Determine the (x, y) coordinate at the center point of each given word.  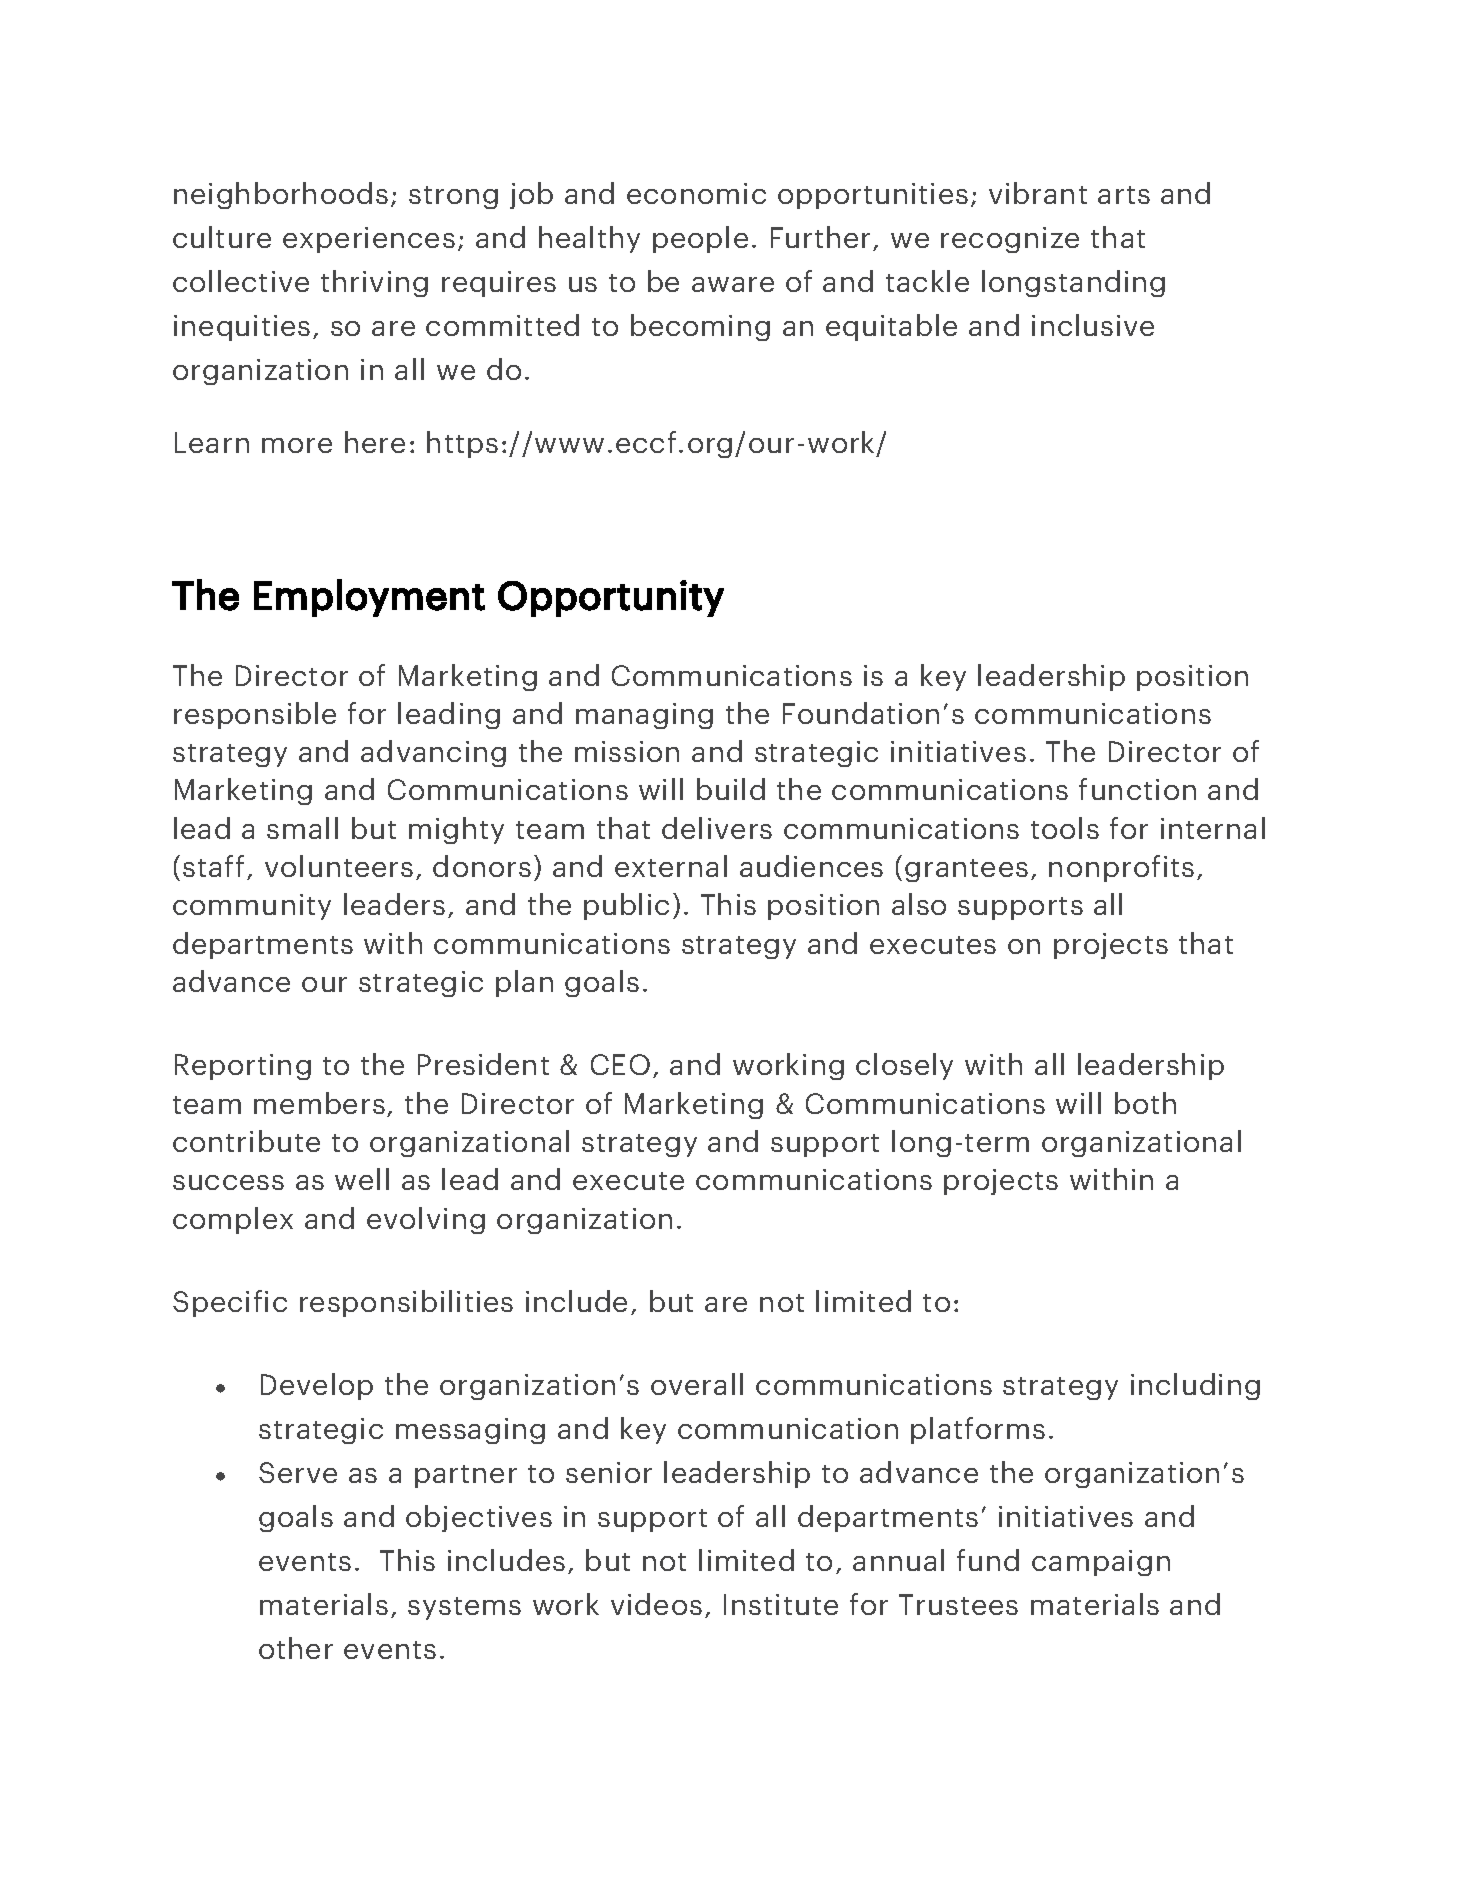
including (1195, 1386)
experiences (369, 240)
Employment (369, 598)
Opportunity (611, 598)
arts (1124, 195)
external (671, 866)
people (700, 239)
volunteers (339, 866)
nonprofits (1121, 868)
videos (656, 1604)
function (1137, 789)
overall (697, 1384)
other (296, 1648)
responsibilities (406, 1303)
